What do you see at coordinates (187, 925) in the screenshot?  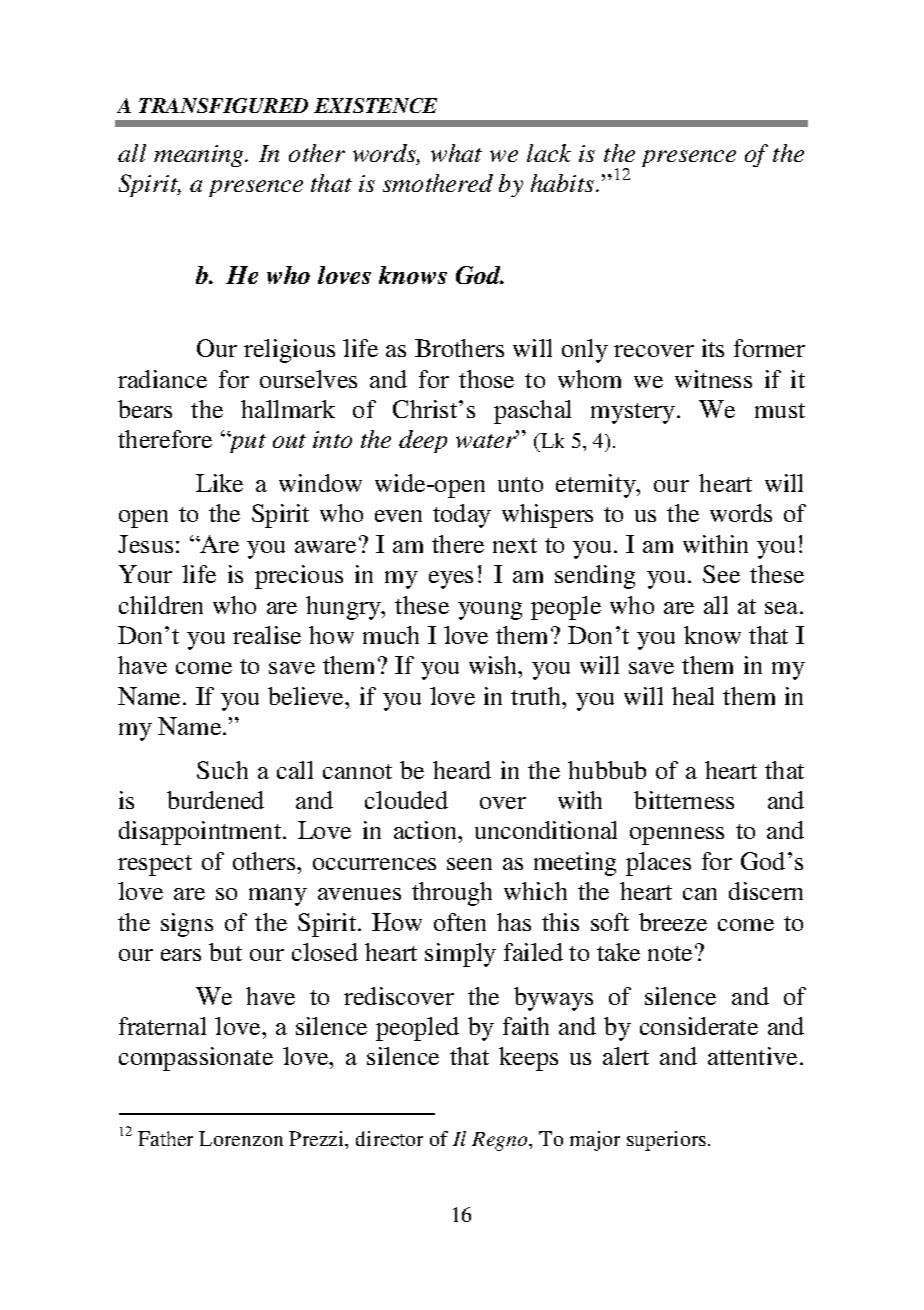 I see `signs` at bounding box center [187, 925].
